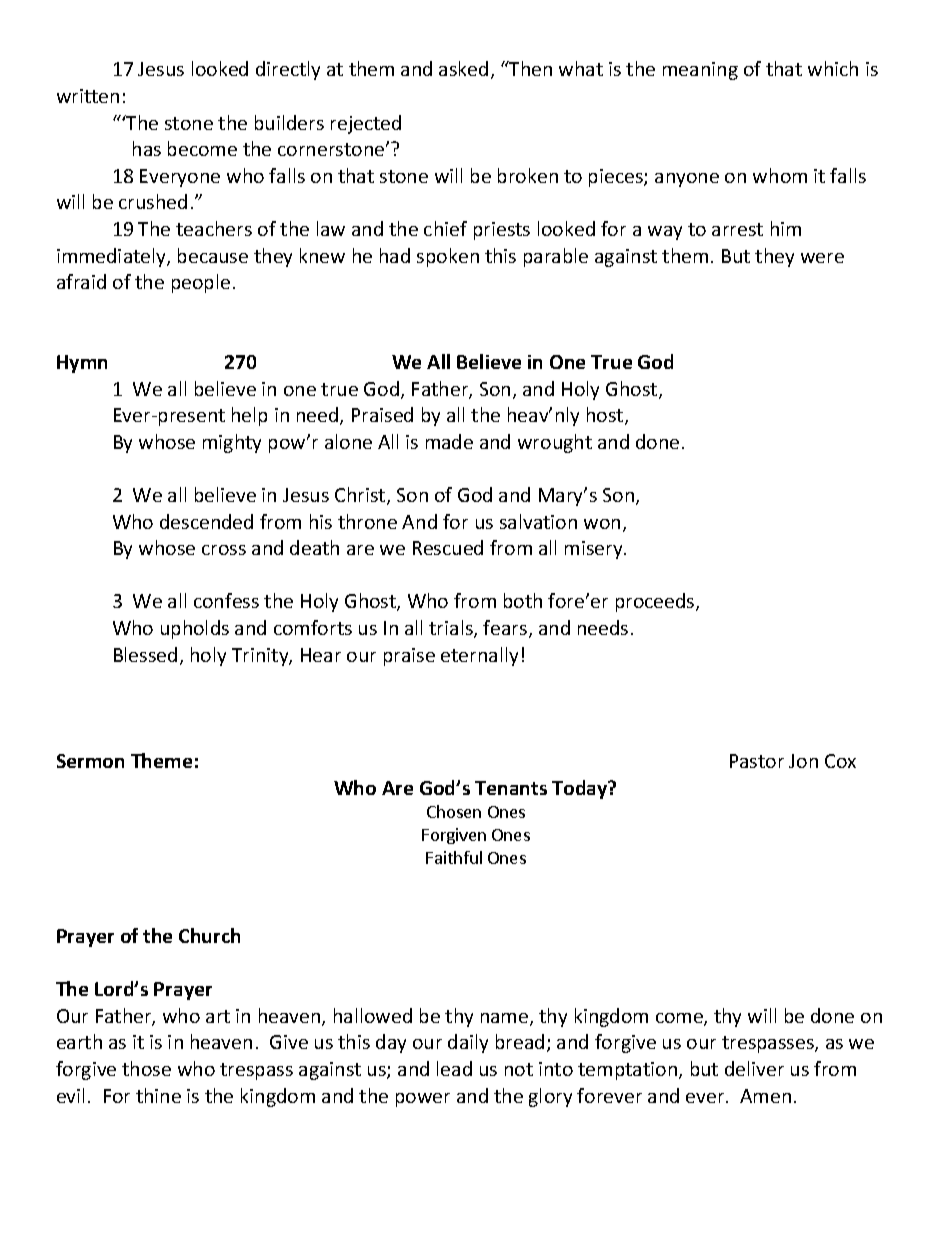  What do you see at coordinates (602, 524) in the screenshot?
I see `won` at bounding box center [602, 524].
